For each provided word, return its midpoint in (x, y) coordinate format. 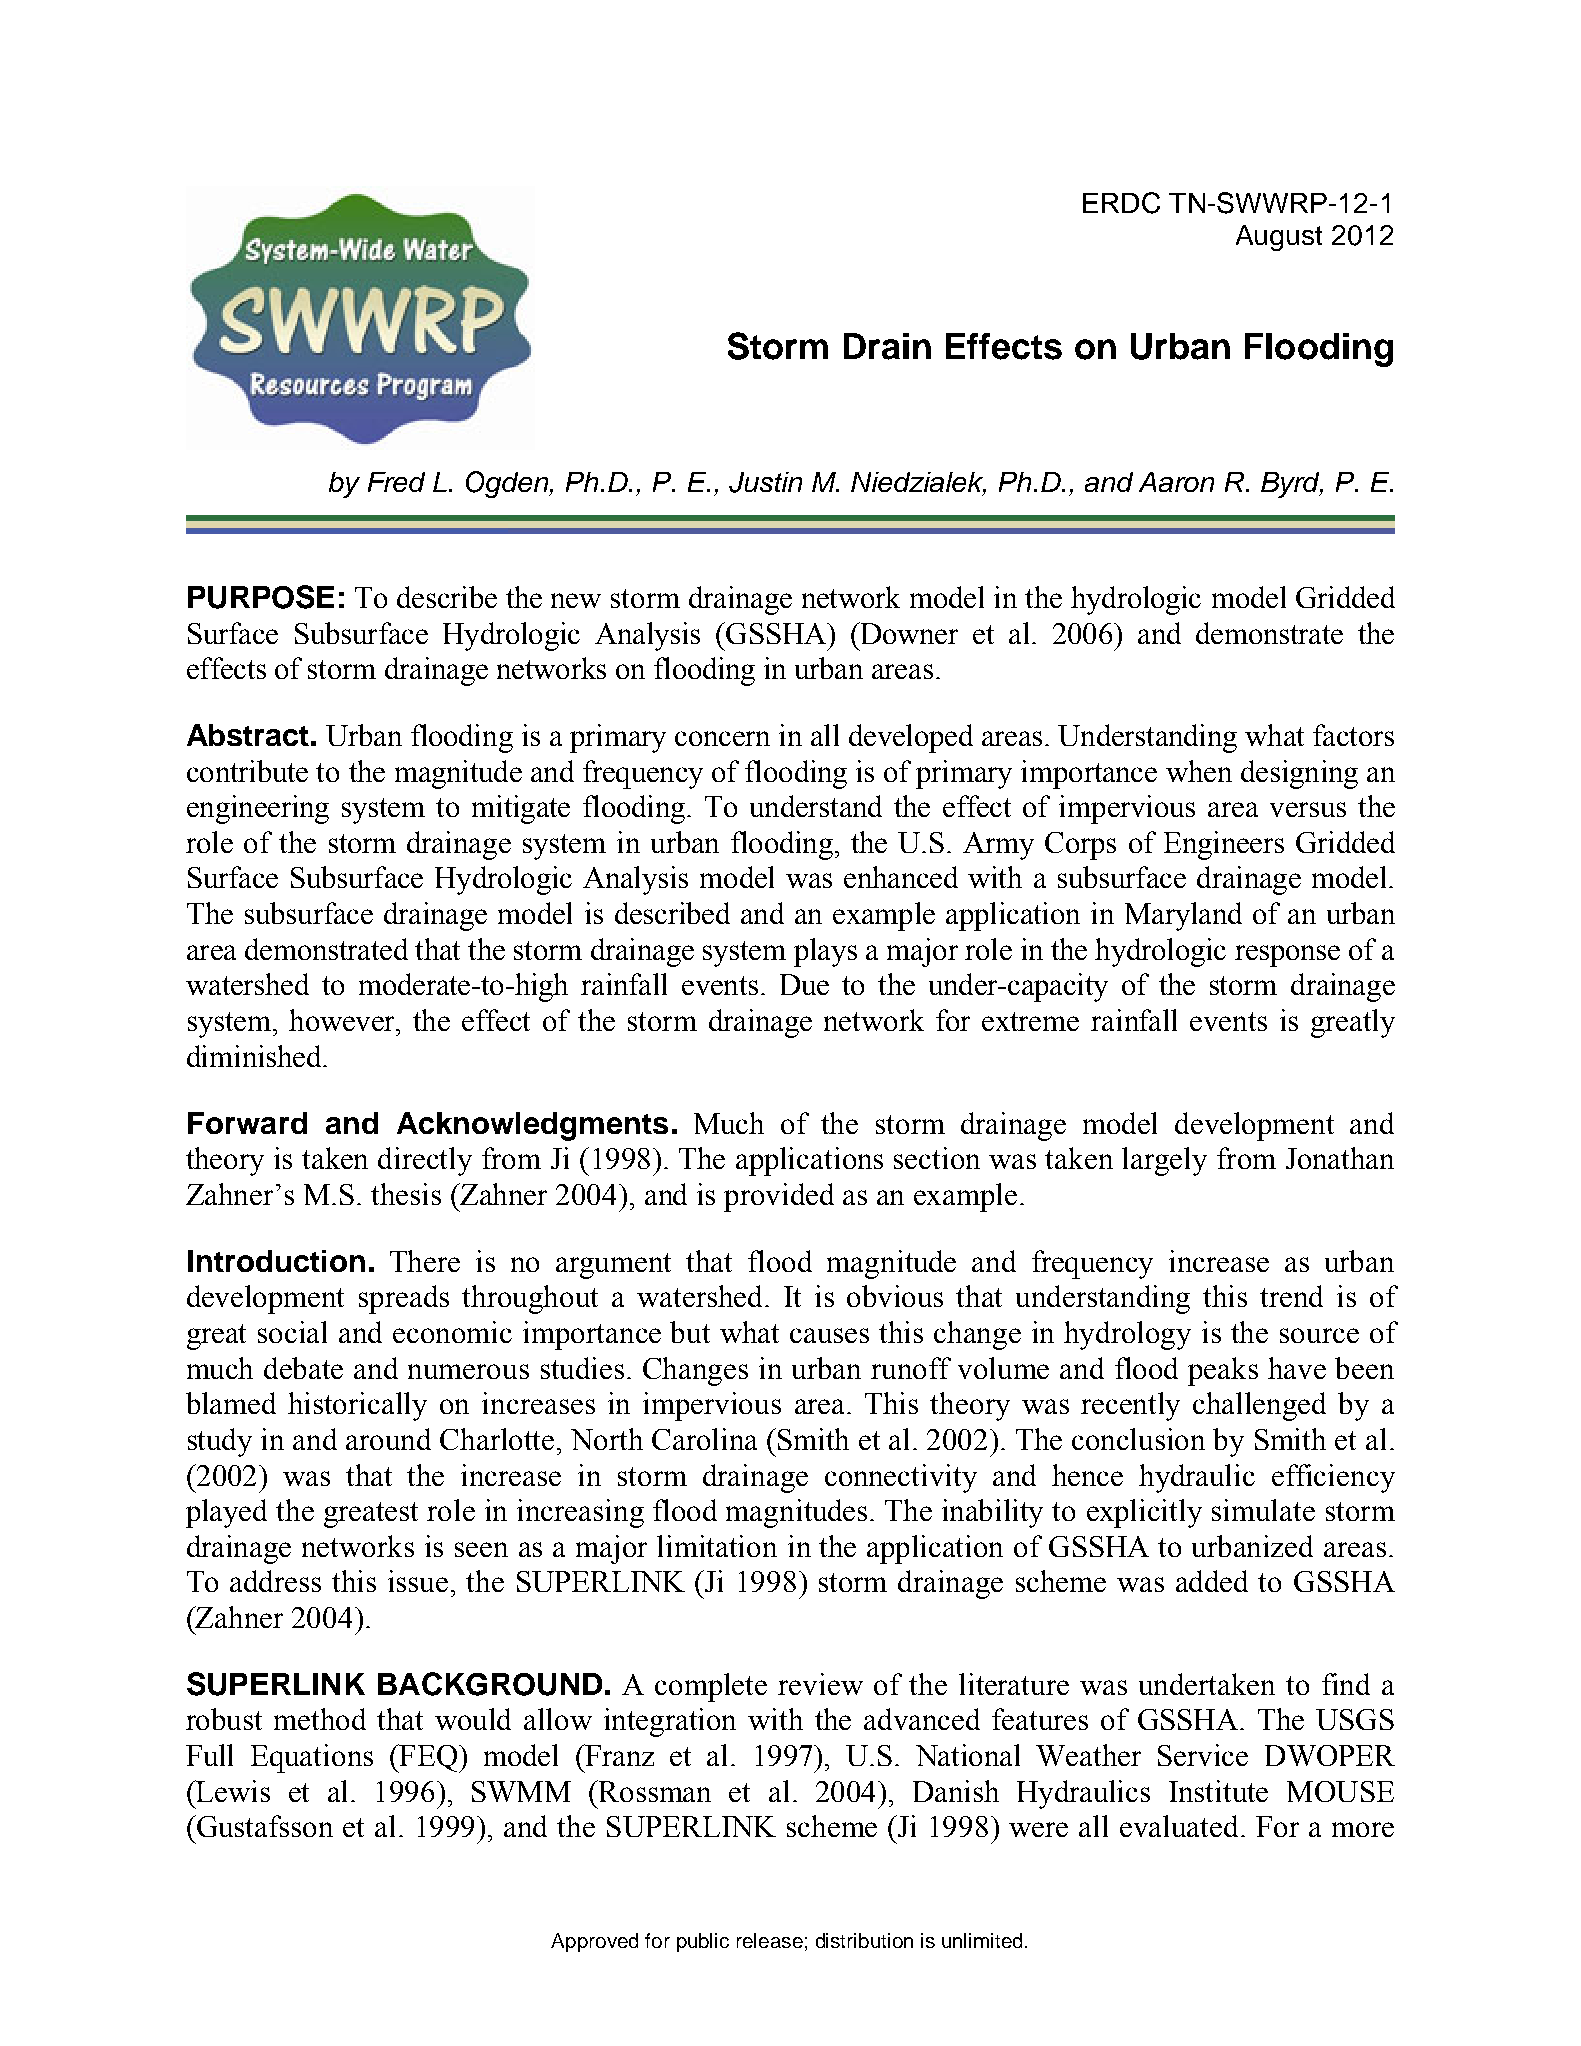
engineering (258, 809)
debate (303, 1368)
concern (722, 738)
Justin (765, 482)
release (770, 1940)
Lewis (232, 1791)
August (1279, 238)
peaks (1223, 1371)
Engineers (1224, 845)
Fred (396, 482)
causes (829, 1335)
